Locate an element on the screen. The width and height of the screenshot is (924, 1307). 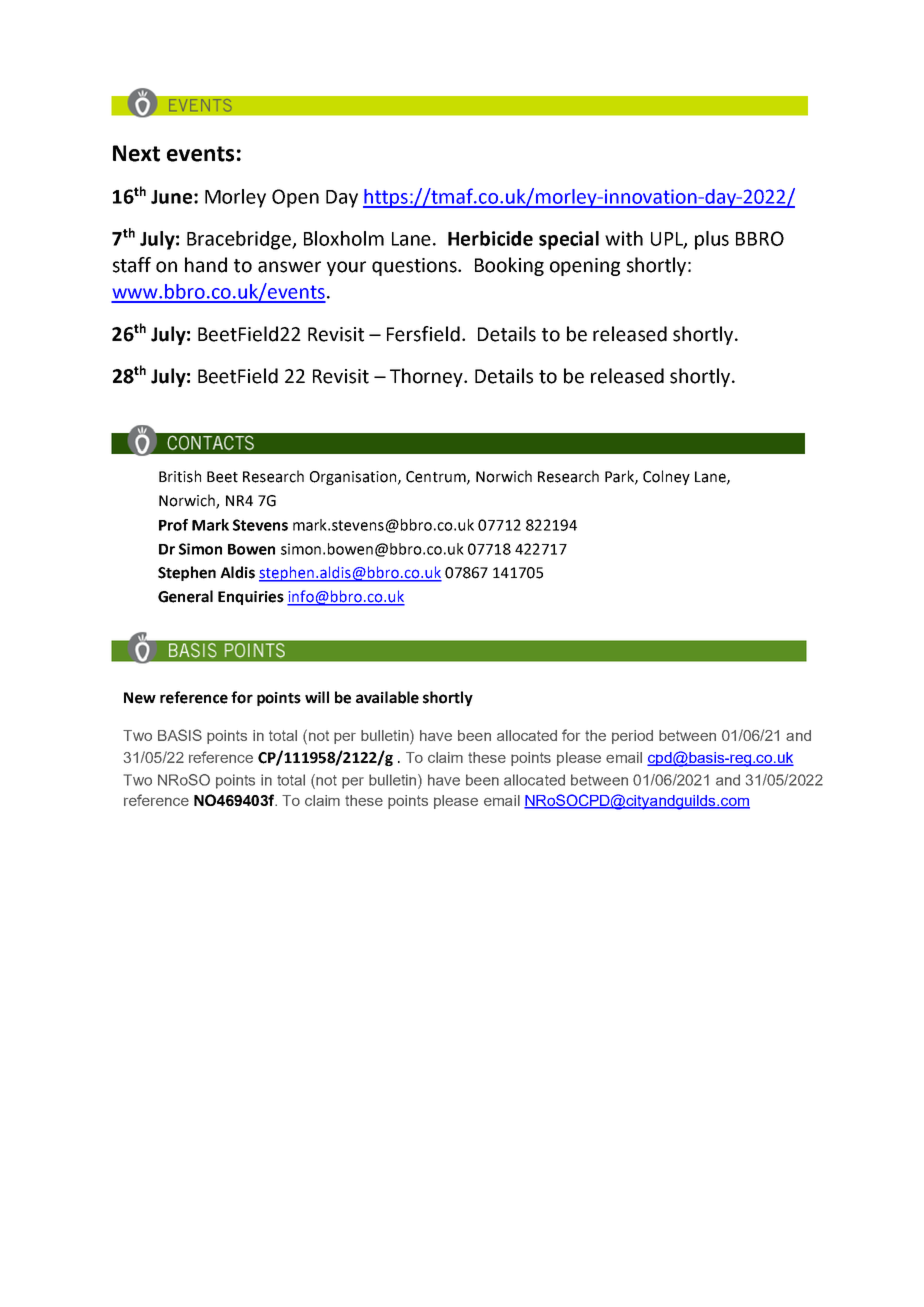
New is located at coordinates (140, 698).
